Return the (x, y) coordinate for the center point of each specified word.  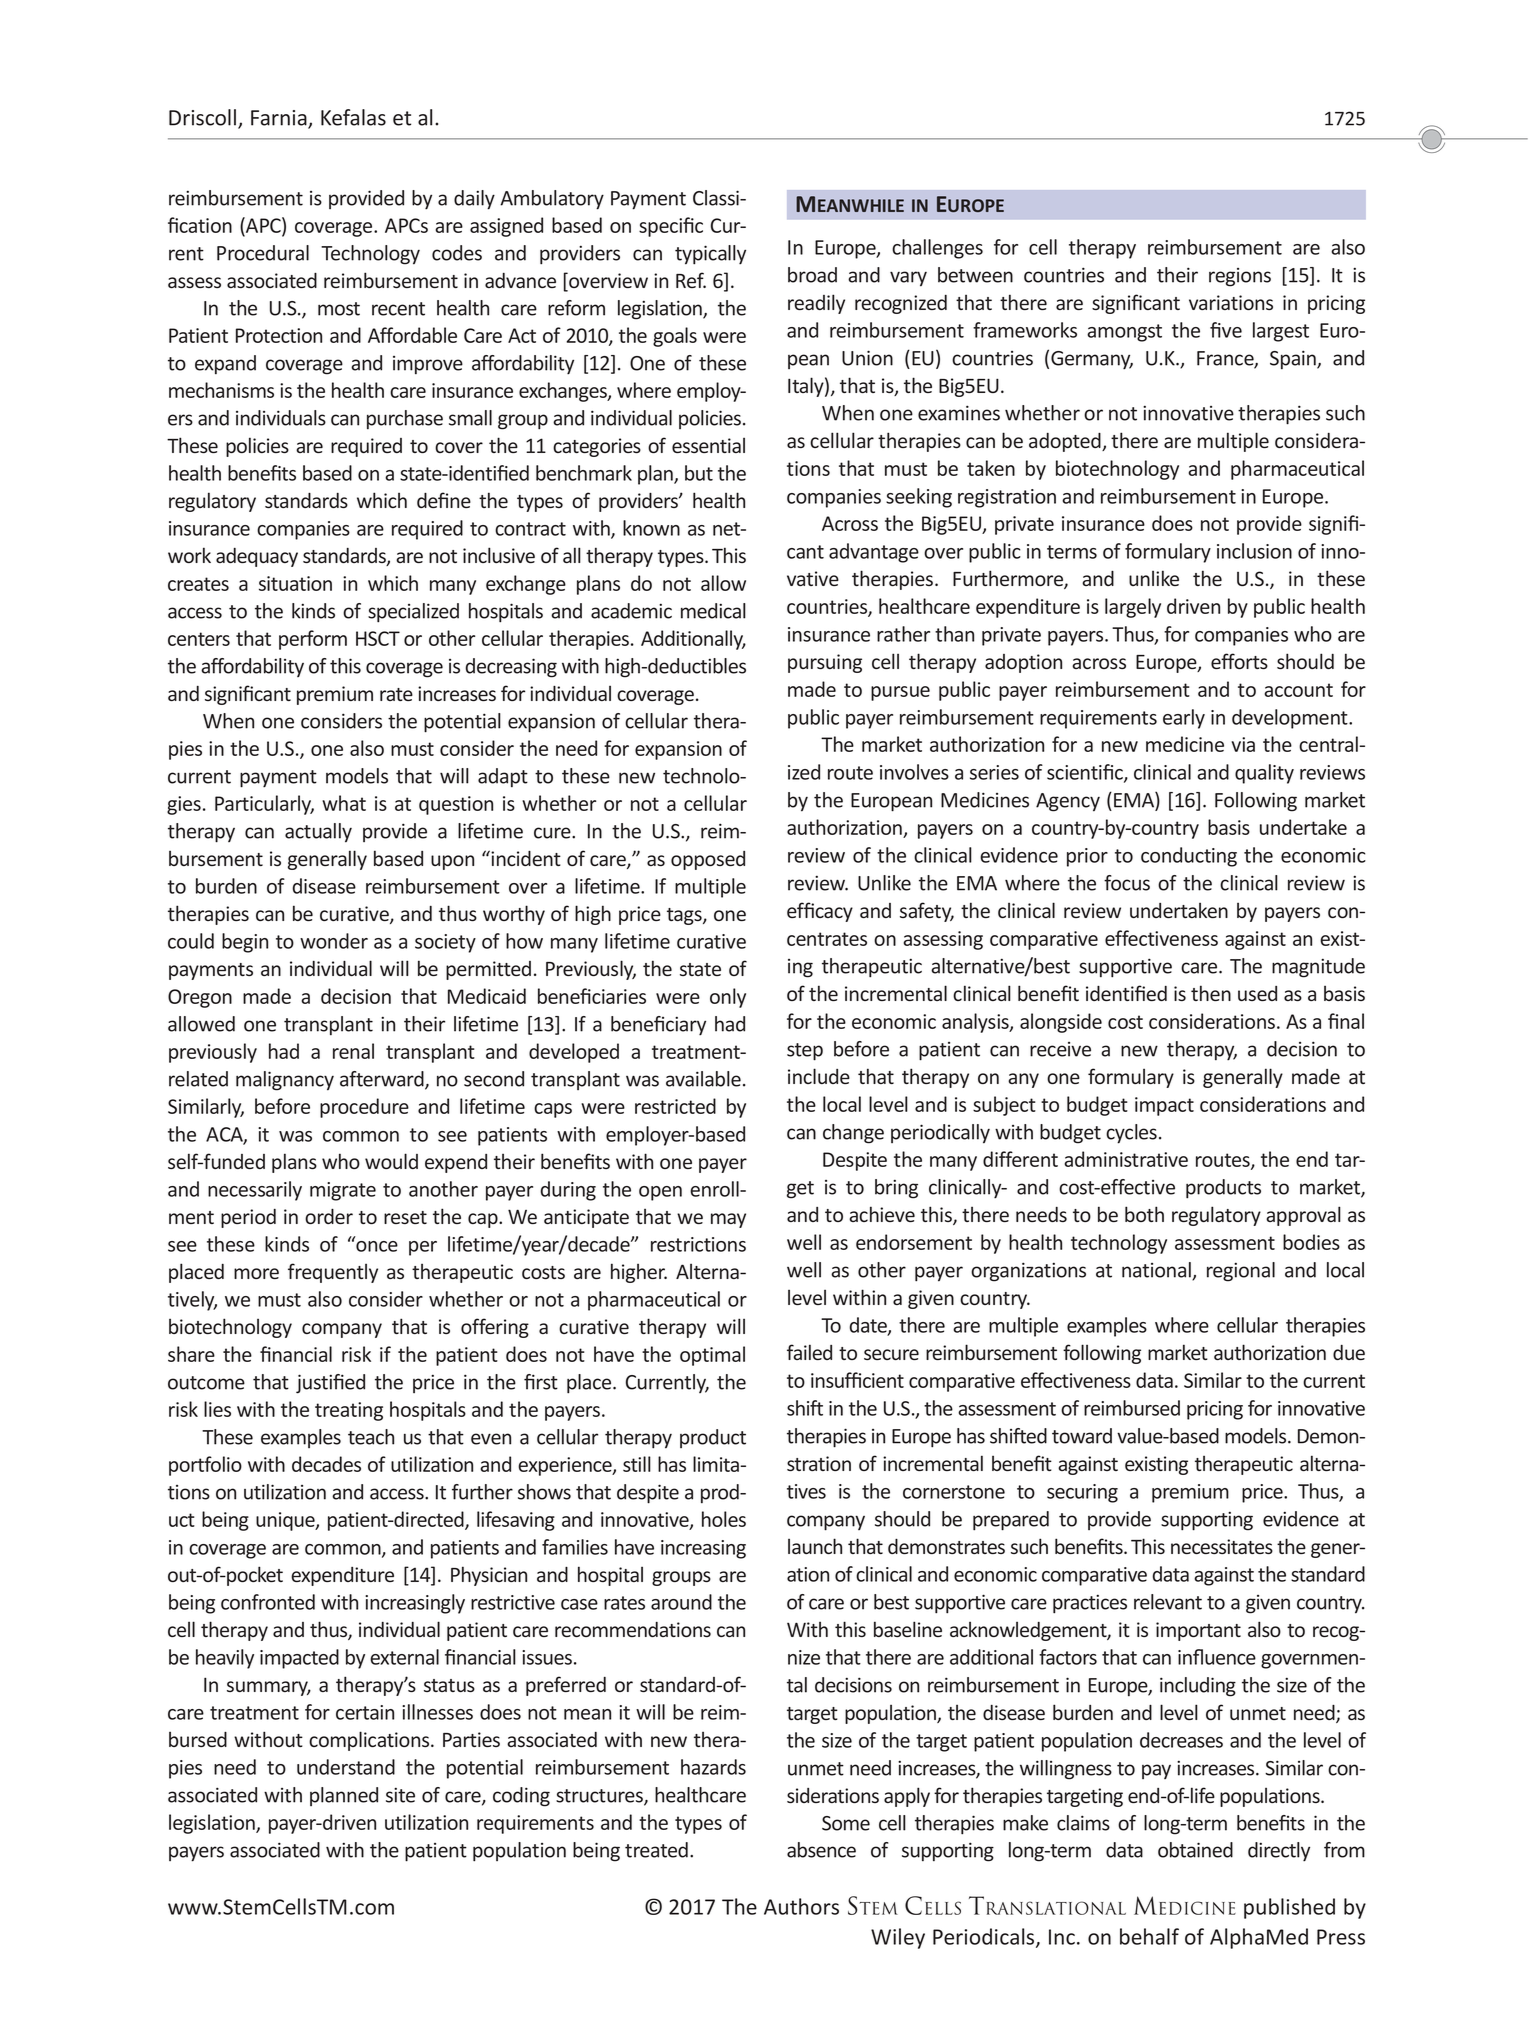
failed (809, 1352)
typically (710, 255)
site (400, 1795)
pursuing (825, 663)
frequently (333, 1273)
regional (1241, 1272)
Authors (801, 1906)
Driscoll (204, 118)
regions (1240, 277)
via (1243, 744)
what (344, 803)
